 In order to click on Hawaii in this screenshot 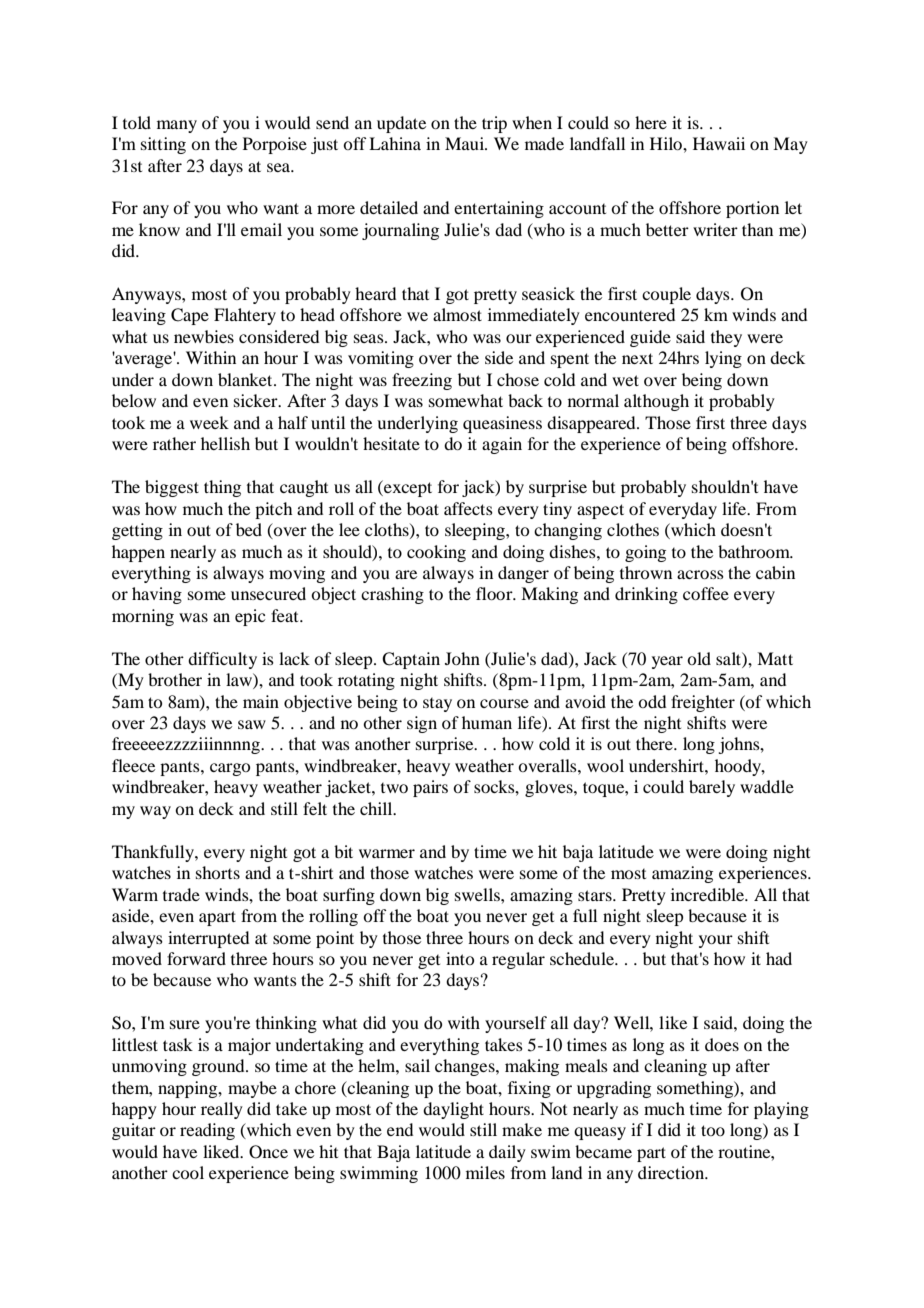, I will do `click(719, 143)`.
